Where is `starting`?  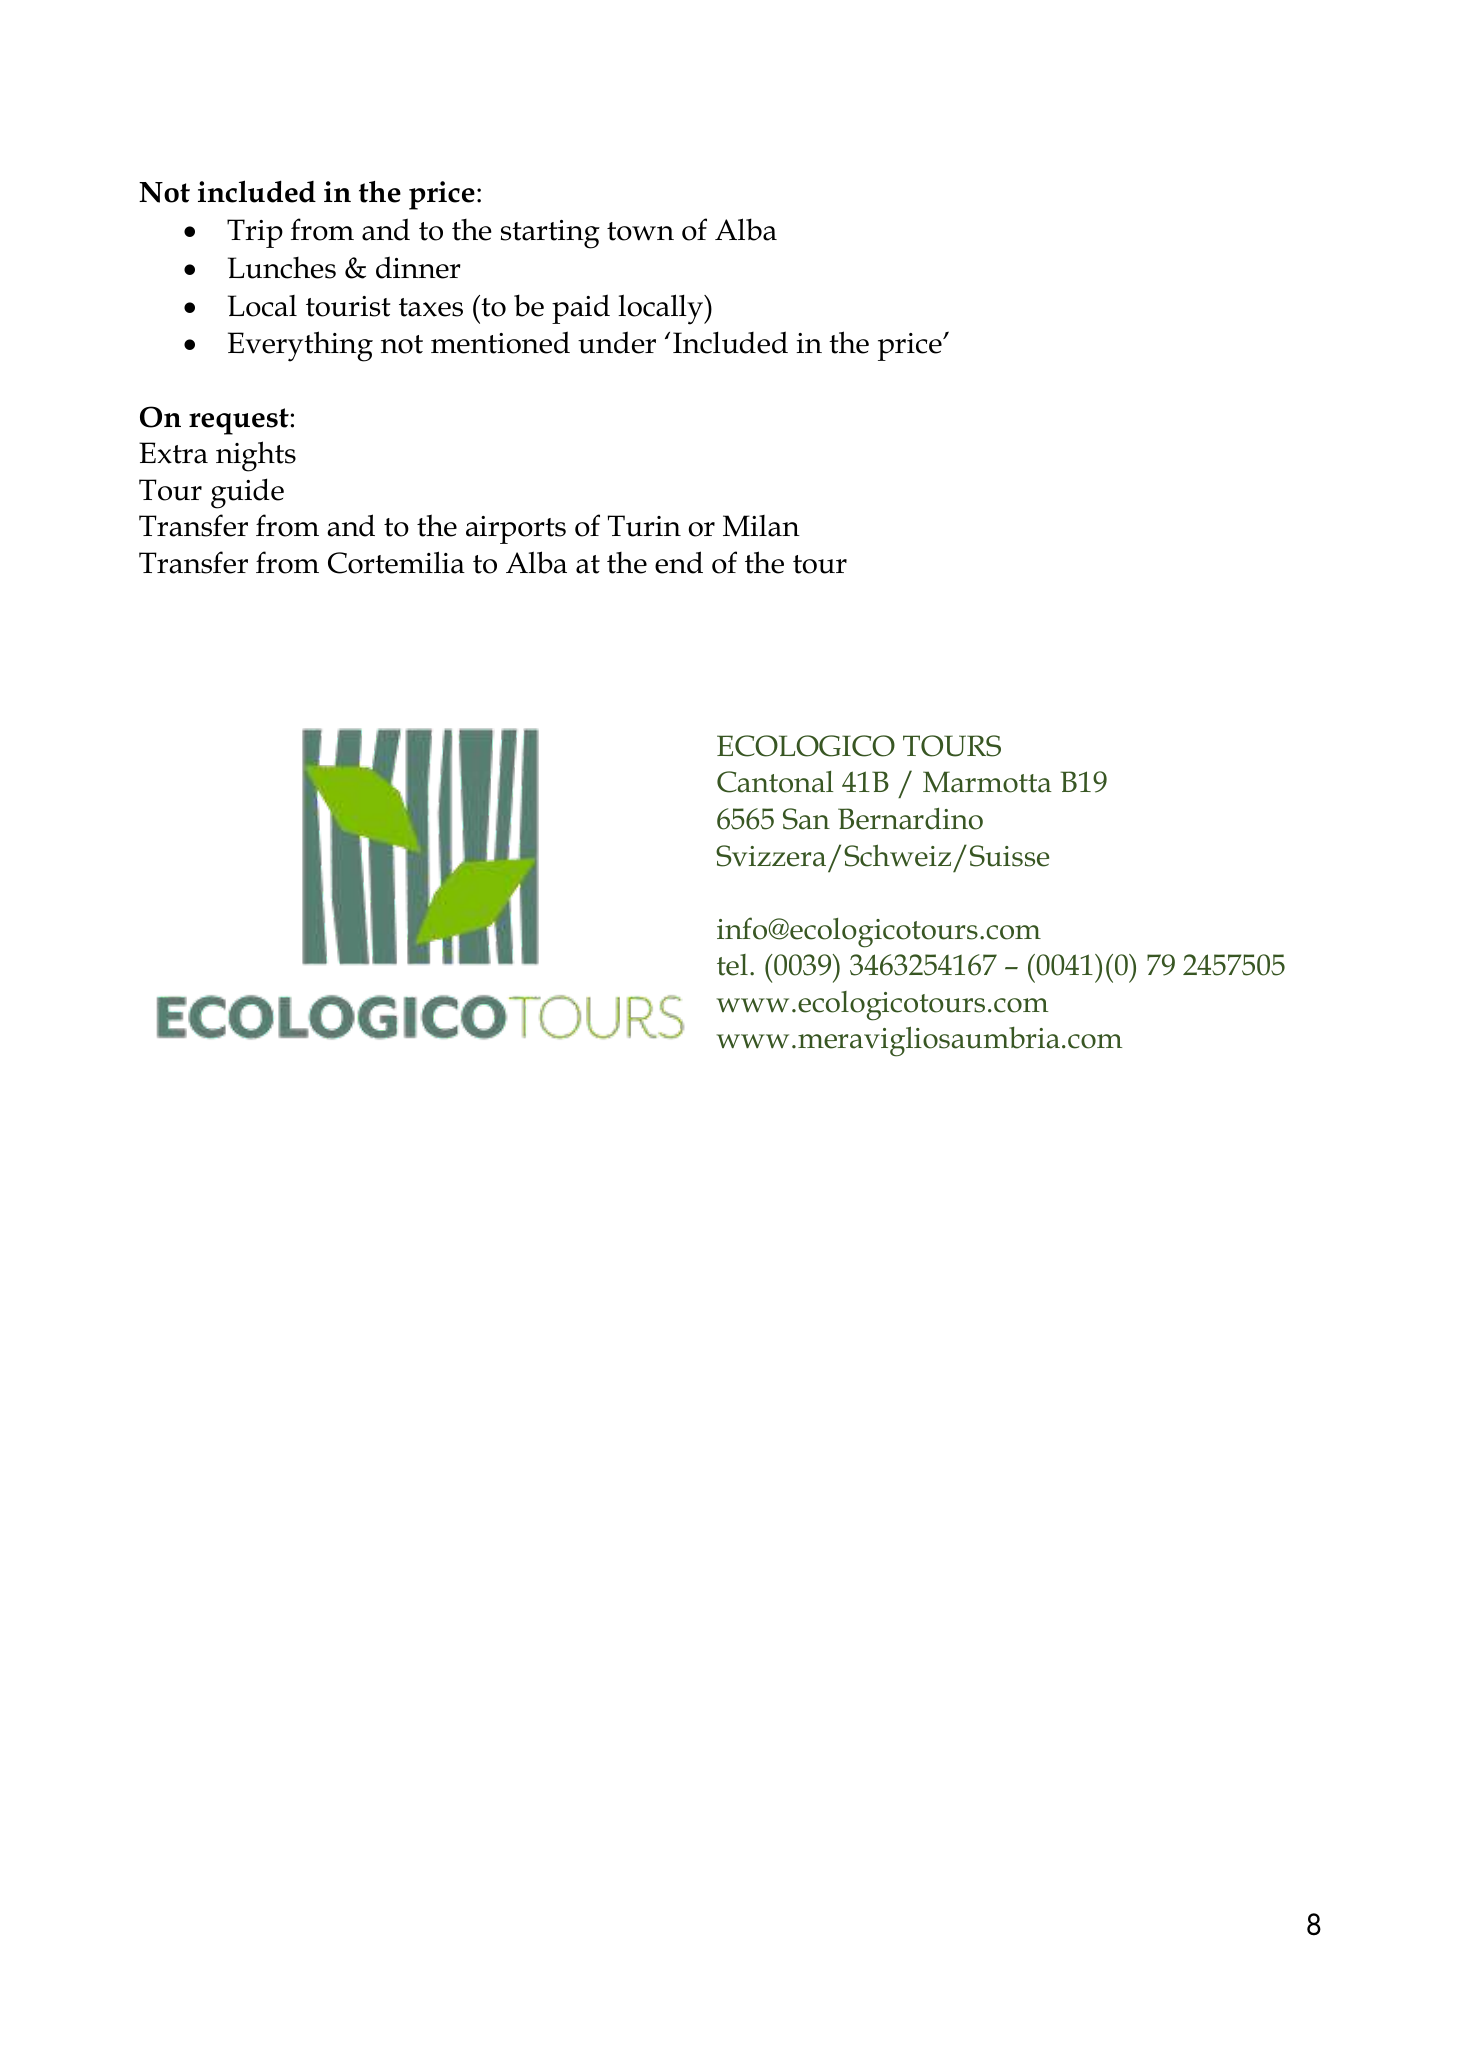 starting is located at coordinates (550, 234).
